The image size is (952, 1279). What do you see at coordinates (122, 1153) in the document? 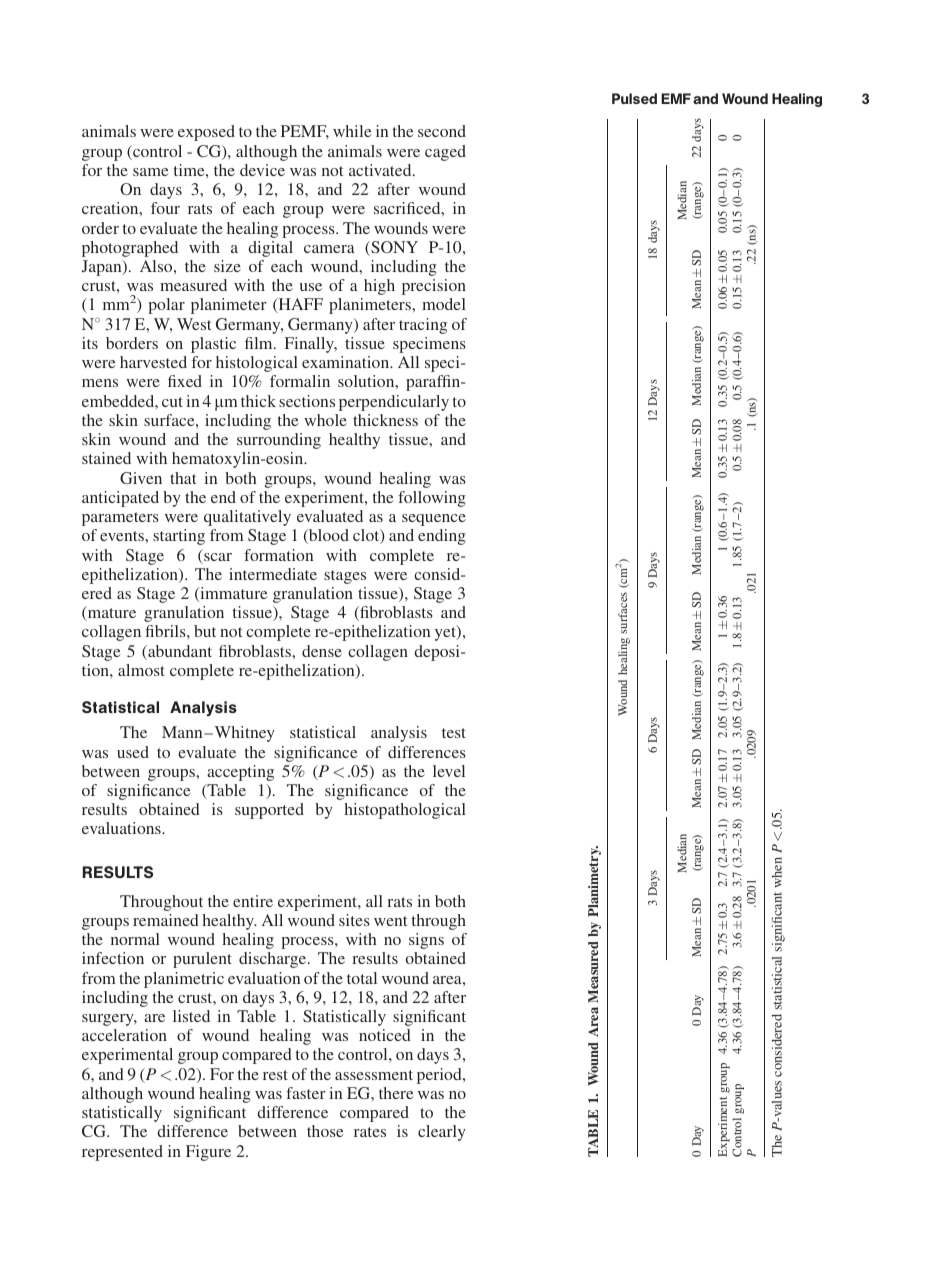
I see `represented` at bounding box center [122, 1153].
